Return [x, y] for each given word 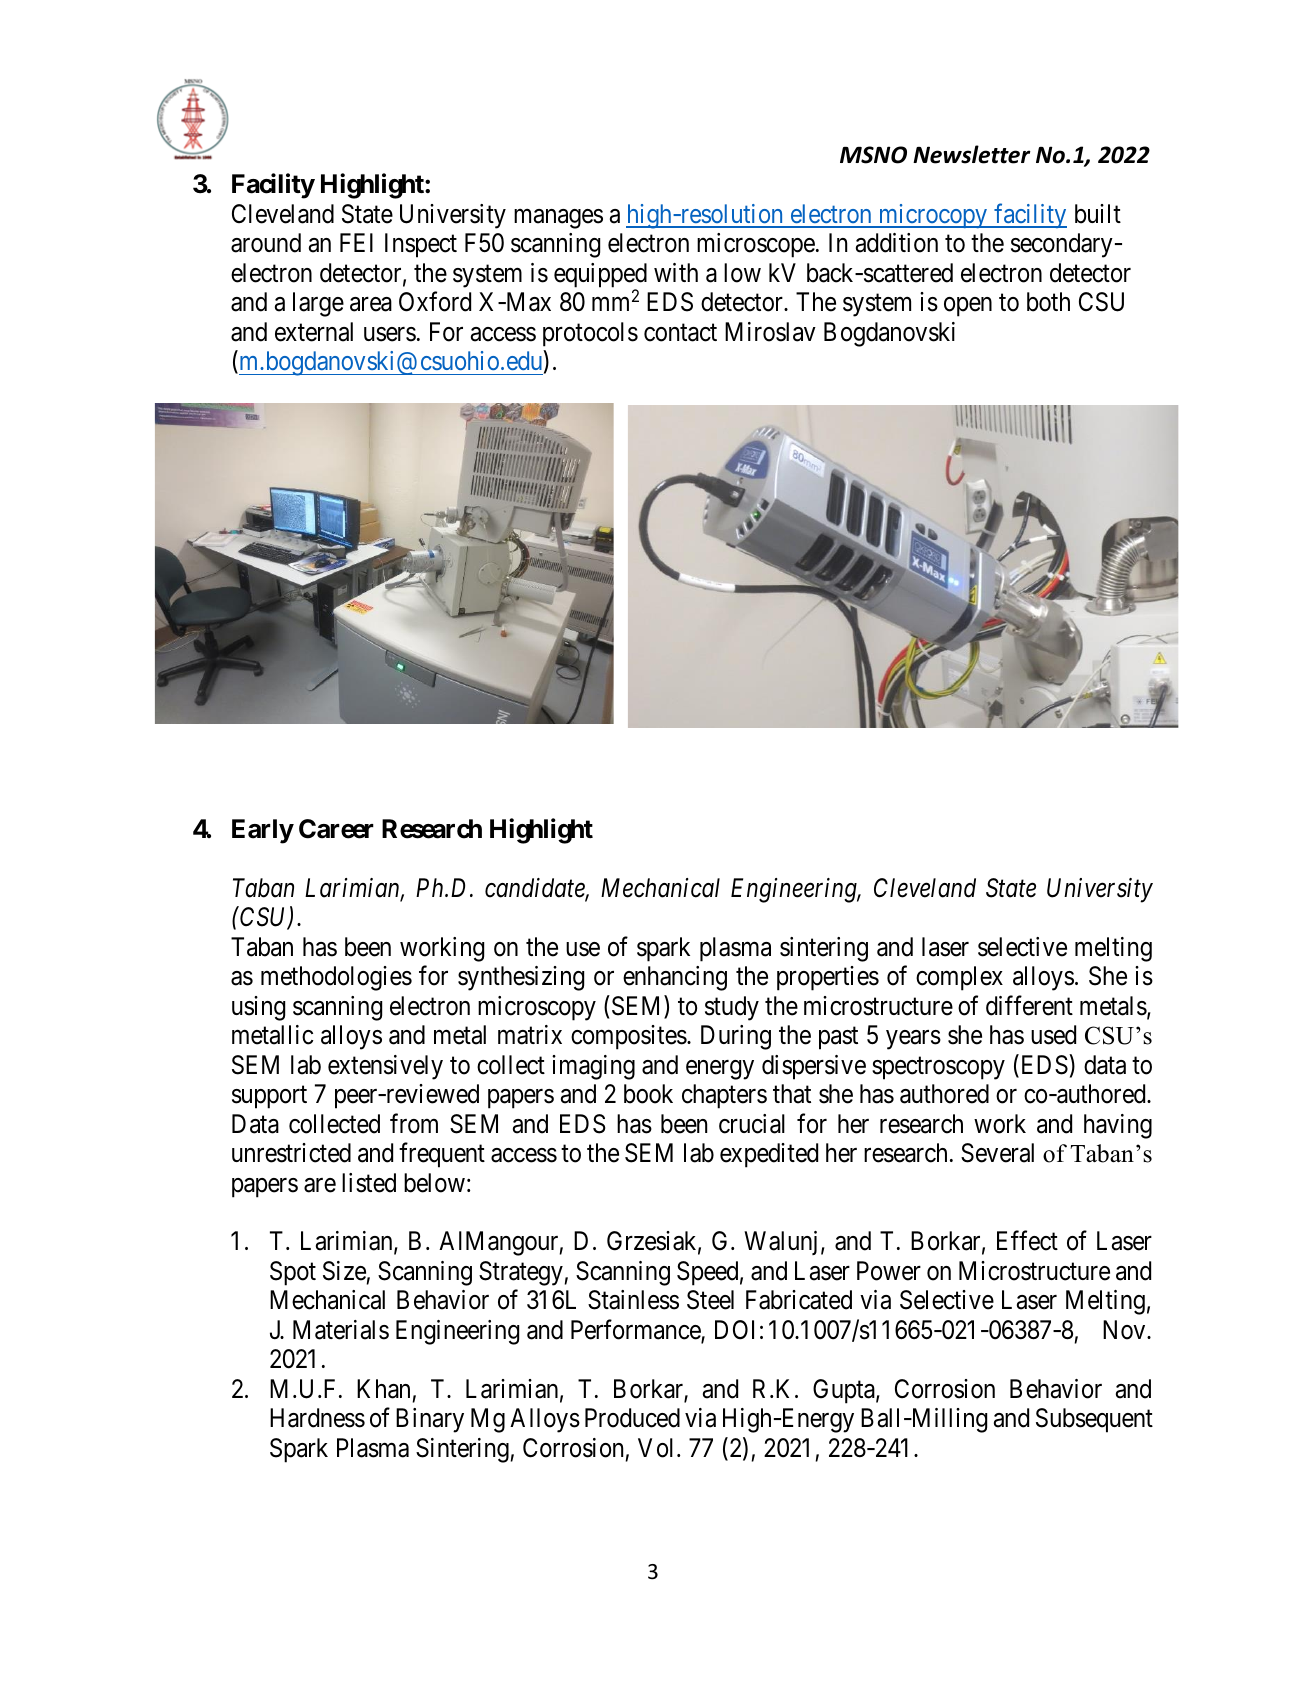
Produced [632, 1418]
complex [959, 978]
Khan [383, 1389]
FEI [356, 242]
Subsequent [1094, 1420]
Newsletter [972, 154]
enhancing [675, 978]
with [676, 272]
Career [336, 829]
